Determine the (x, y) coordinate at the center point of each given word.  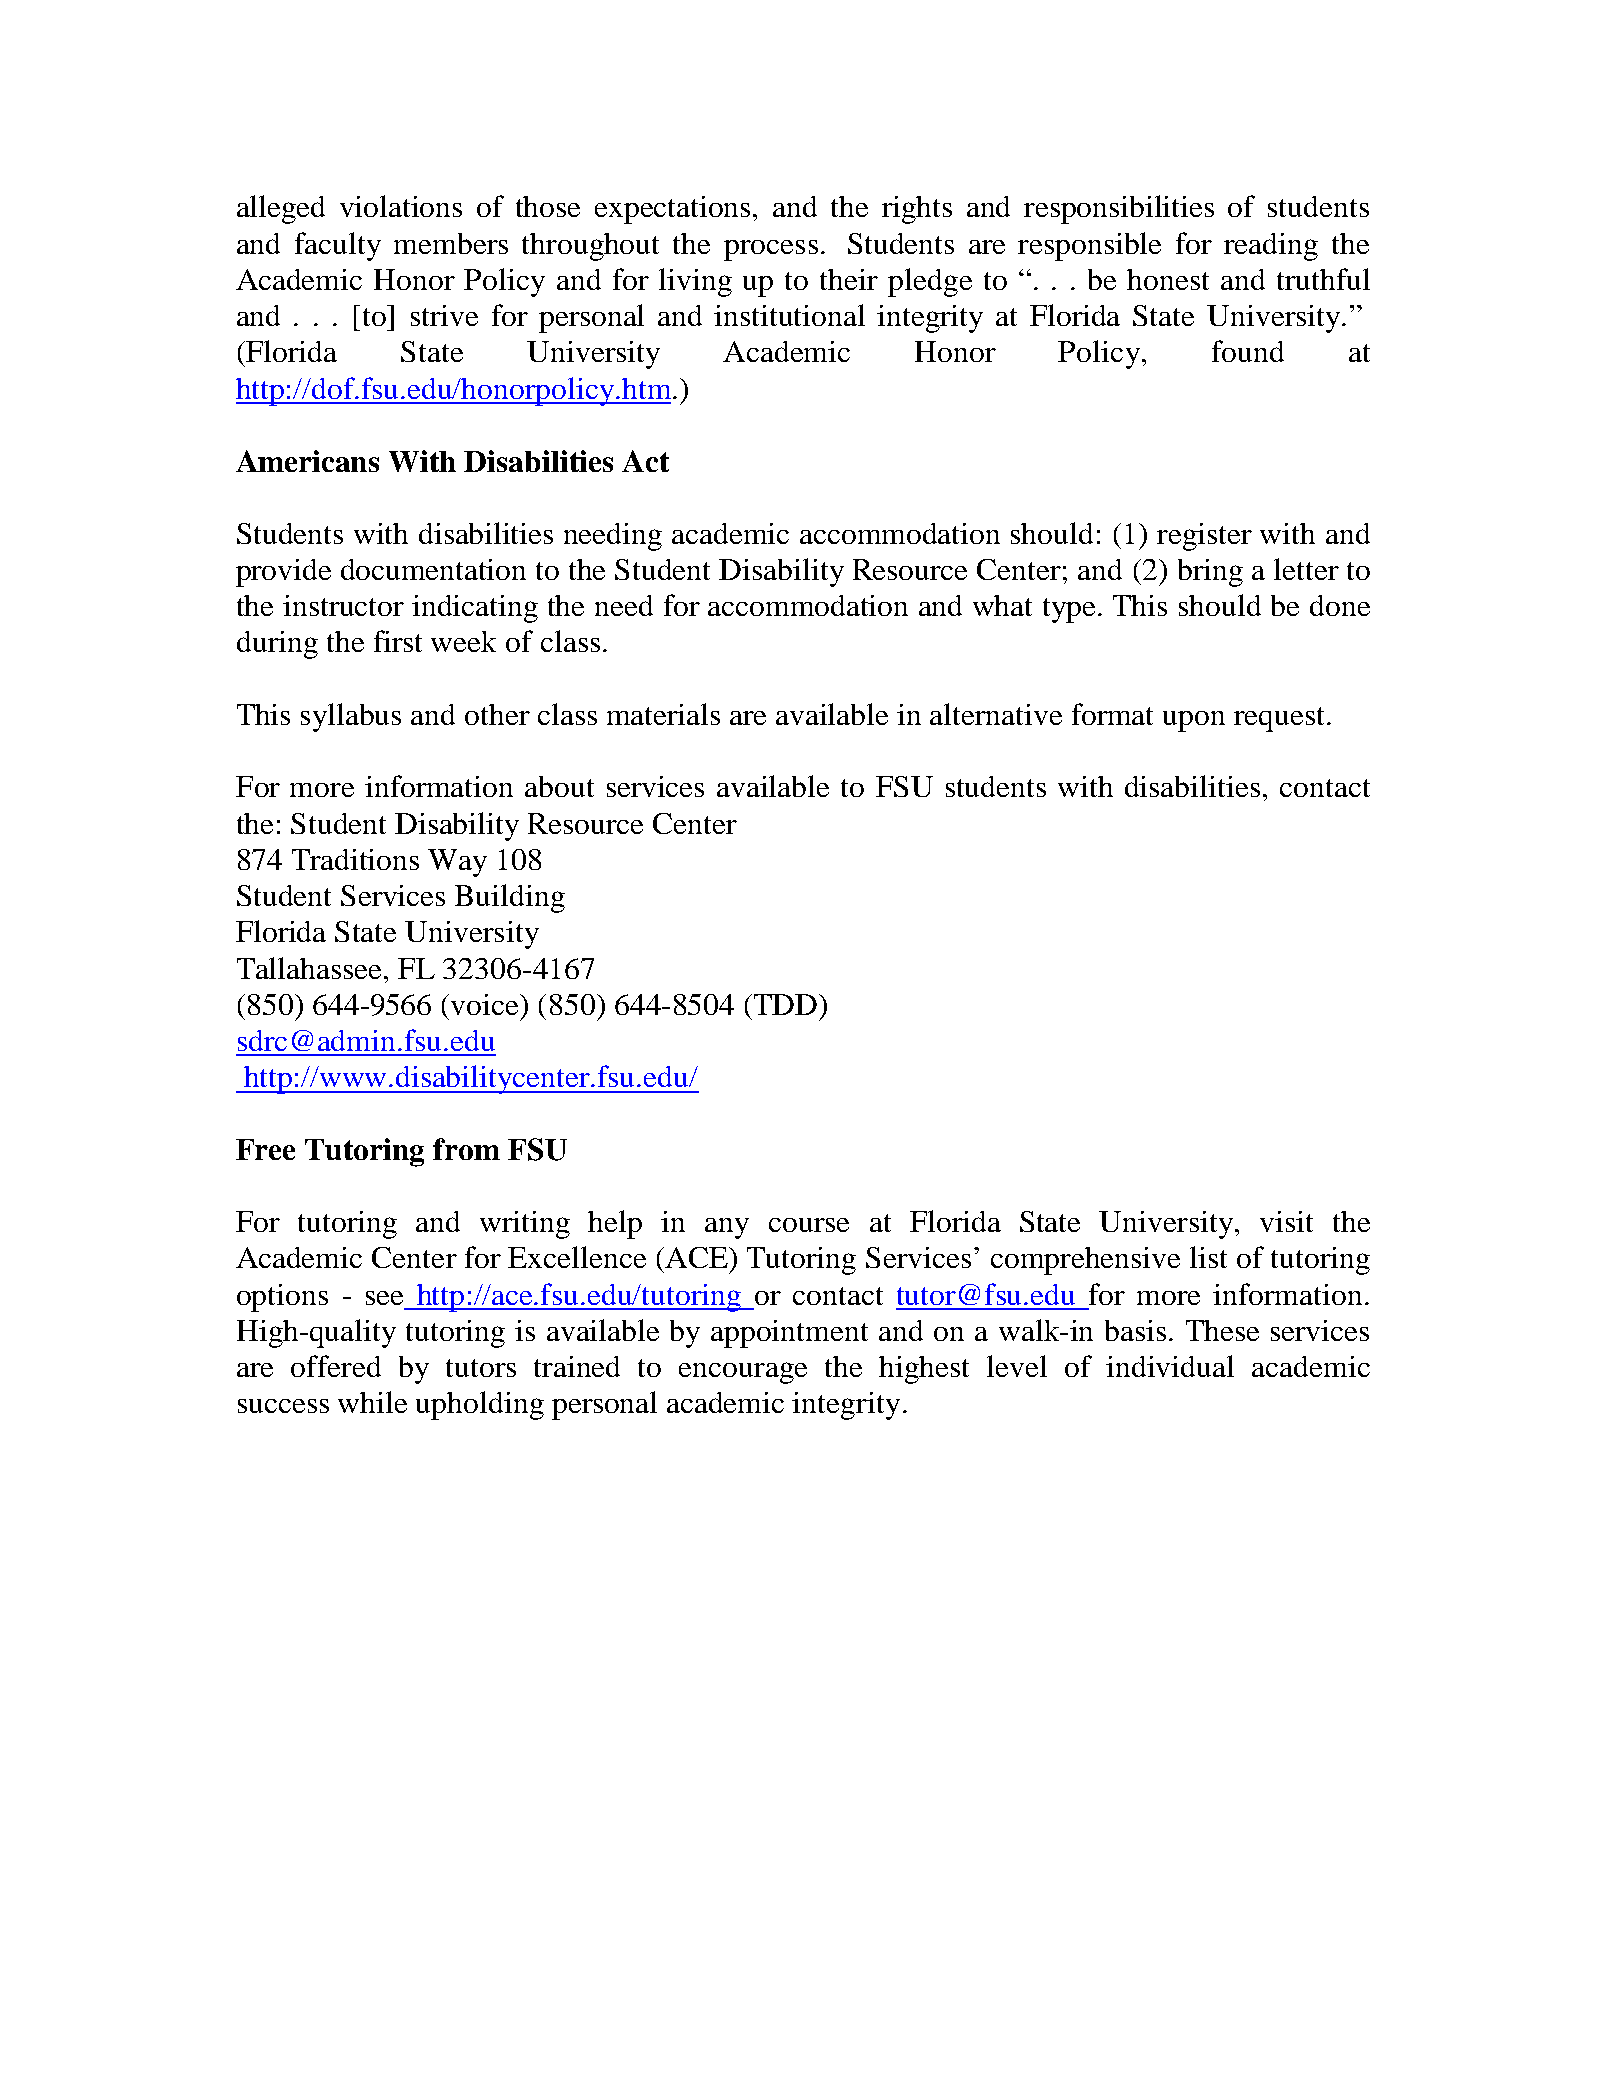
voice (486, 1004)
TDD (784, 1004)
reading (1271, 247)
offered (336, 1366)
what (1002, 605)
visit (1286, 1221)
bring (1210, 573)
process (771, 250)
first (398, 641)
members (451, 243)
